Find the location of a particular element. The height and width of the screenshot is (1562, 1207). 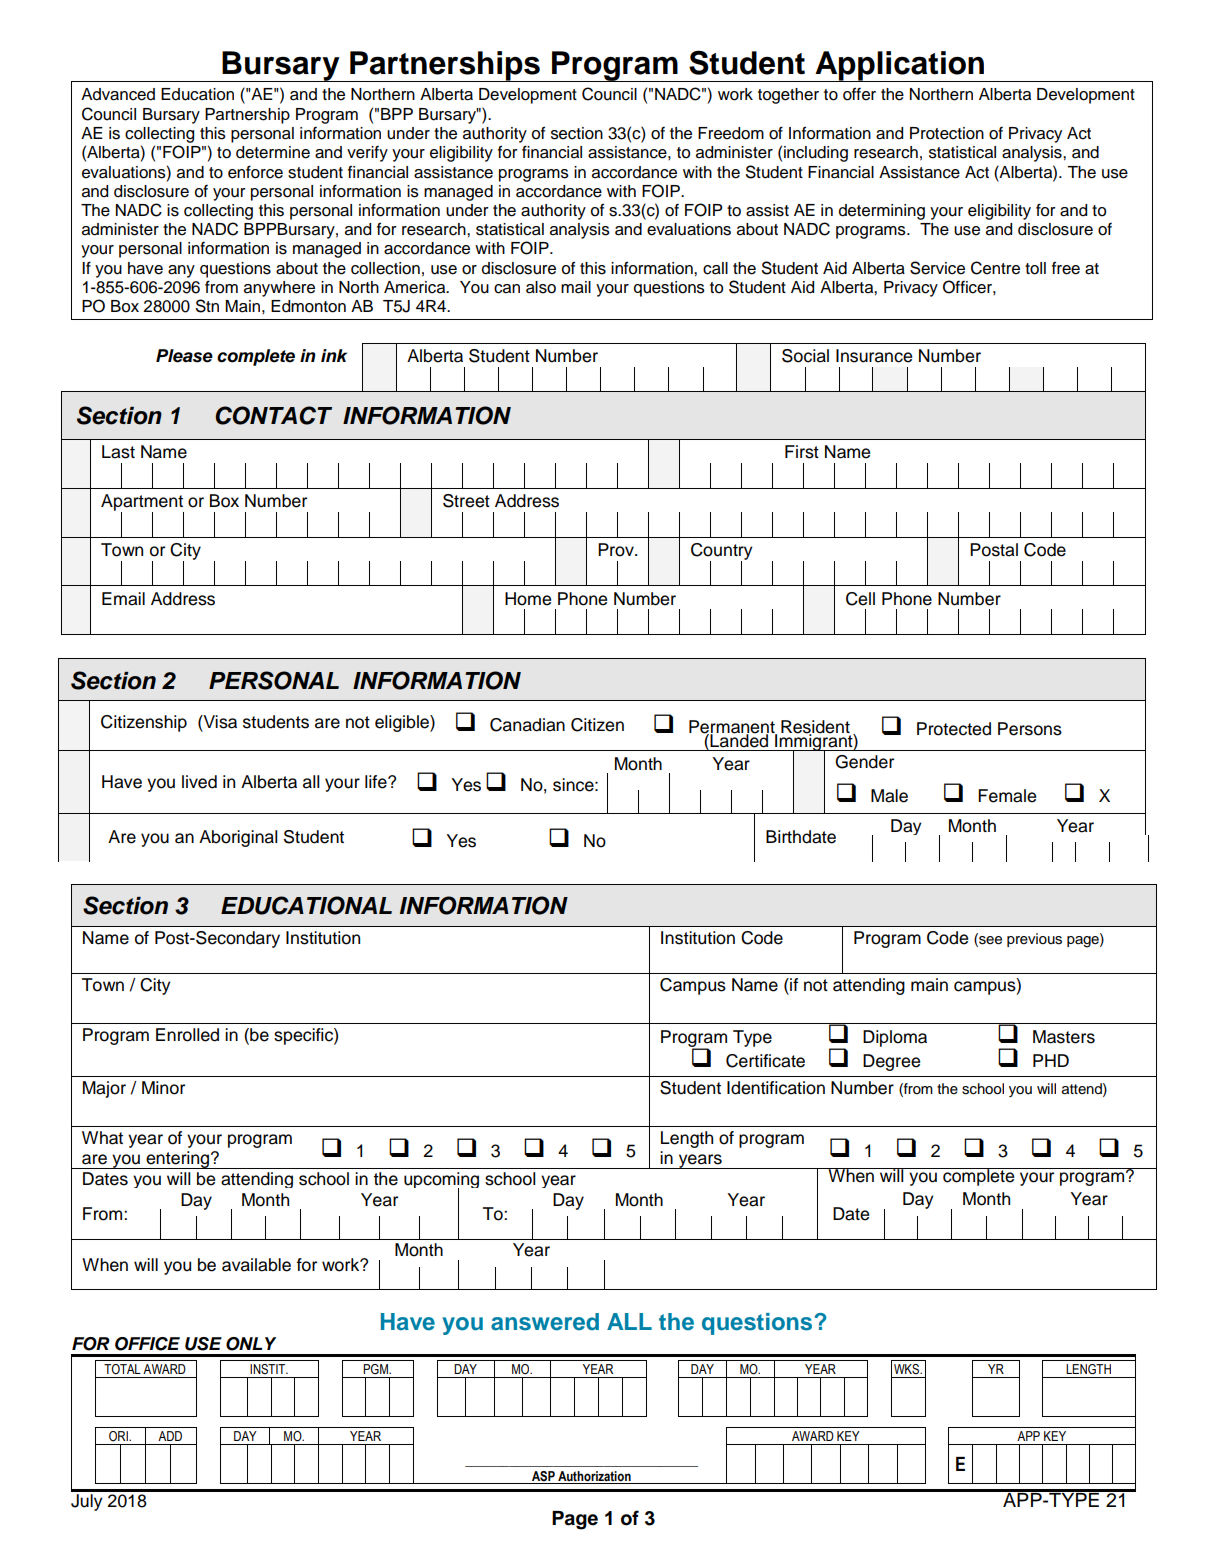

determine is located at coordinates (273, 152).
